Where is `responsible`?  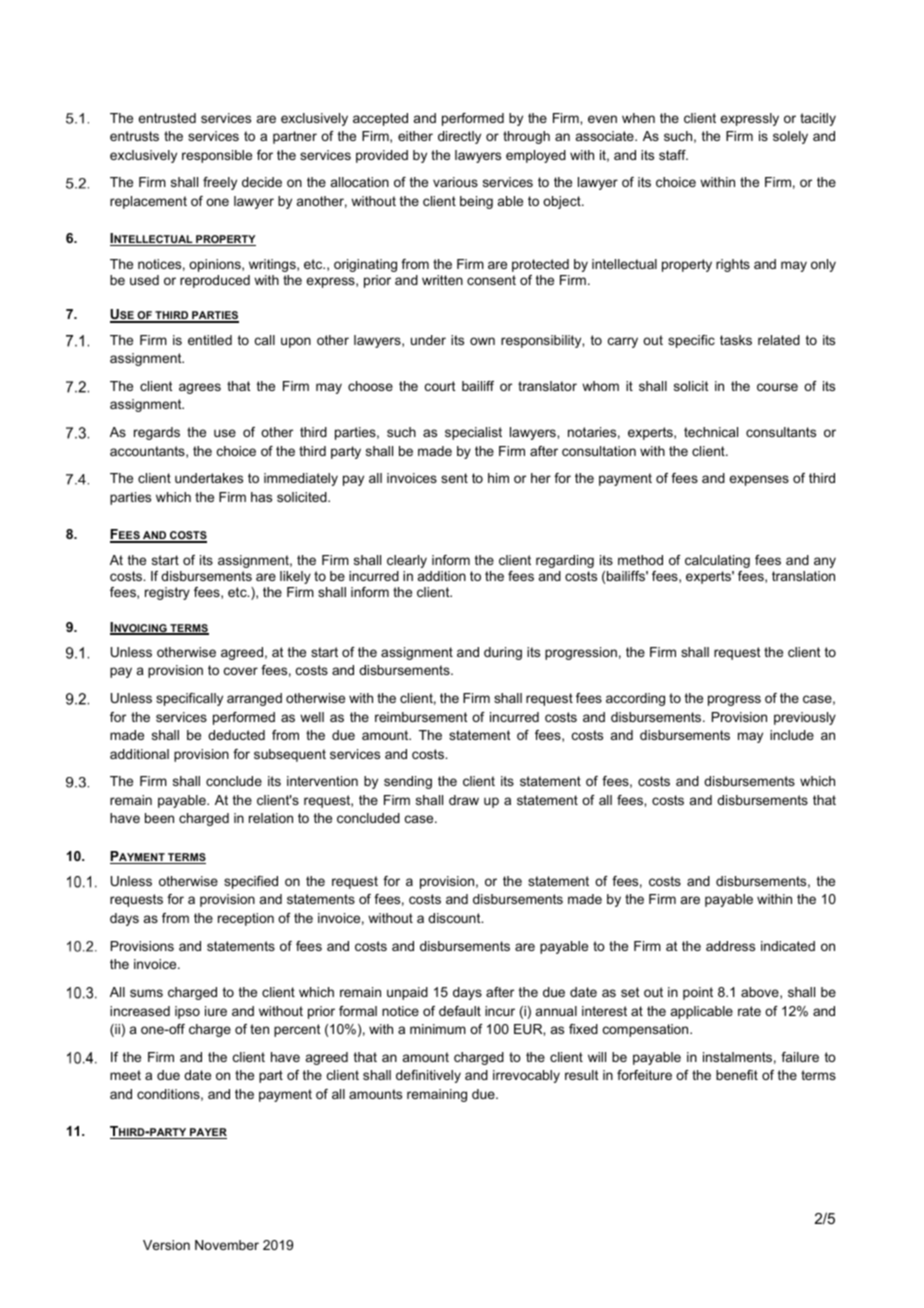 responsible is located at coordinates (217, 156).
